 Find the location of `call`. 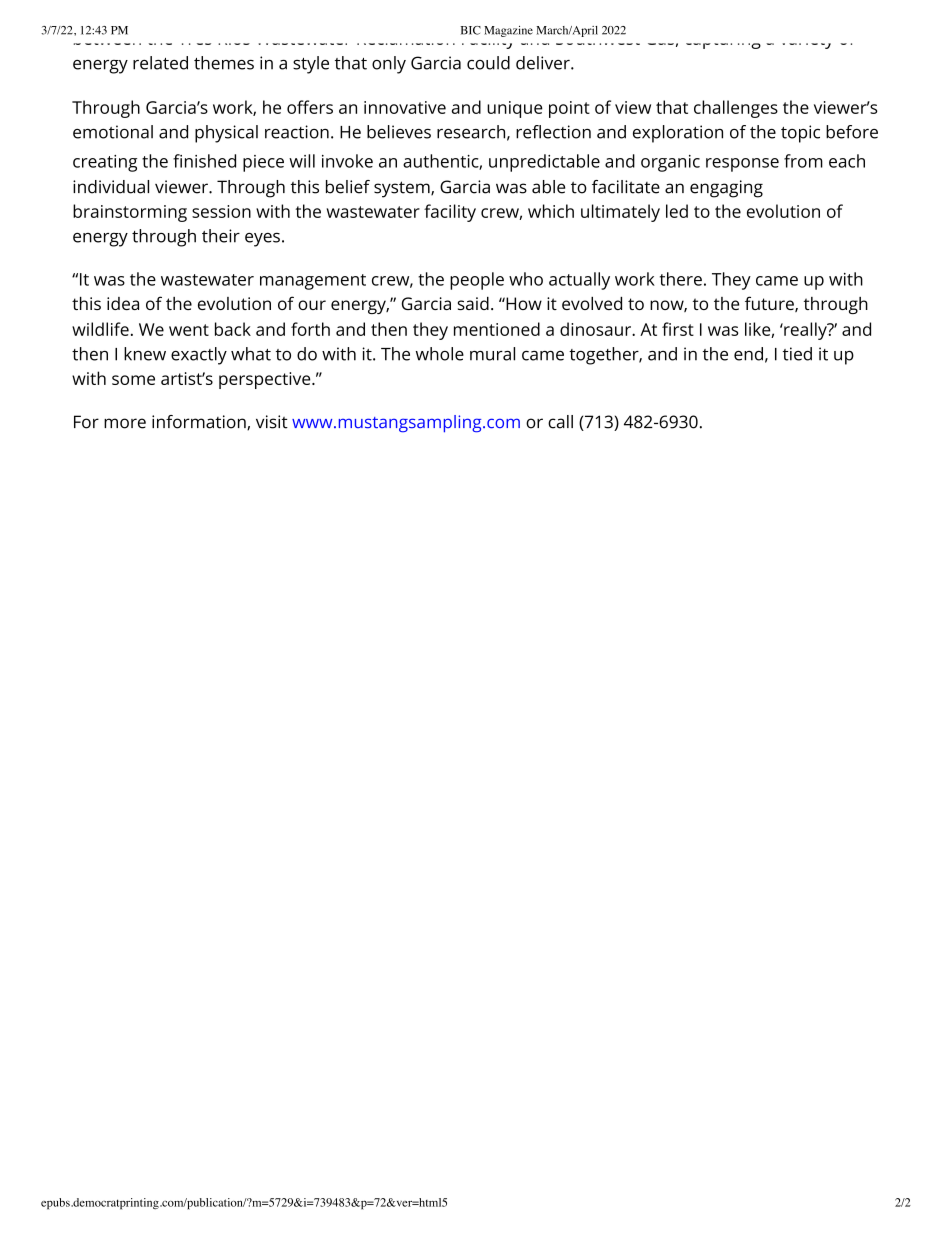

call is located at coordinates (560, 422).
